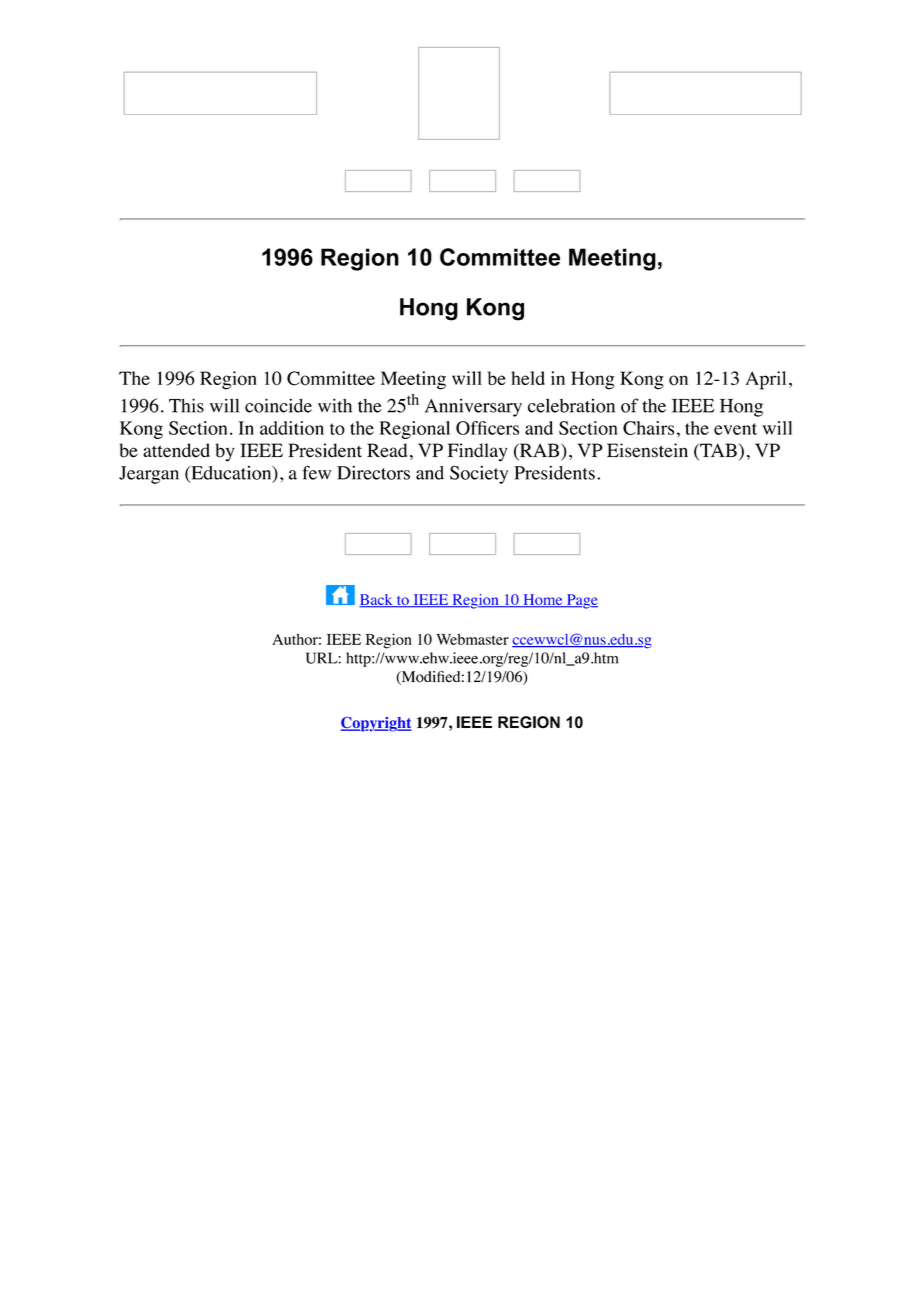 The width and height of the screenshot is (924, 1308). What do you see at coordinates (765, 380) in the screenshot?
I see `April` at bounding box center [765, 380].
